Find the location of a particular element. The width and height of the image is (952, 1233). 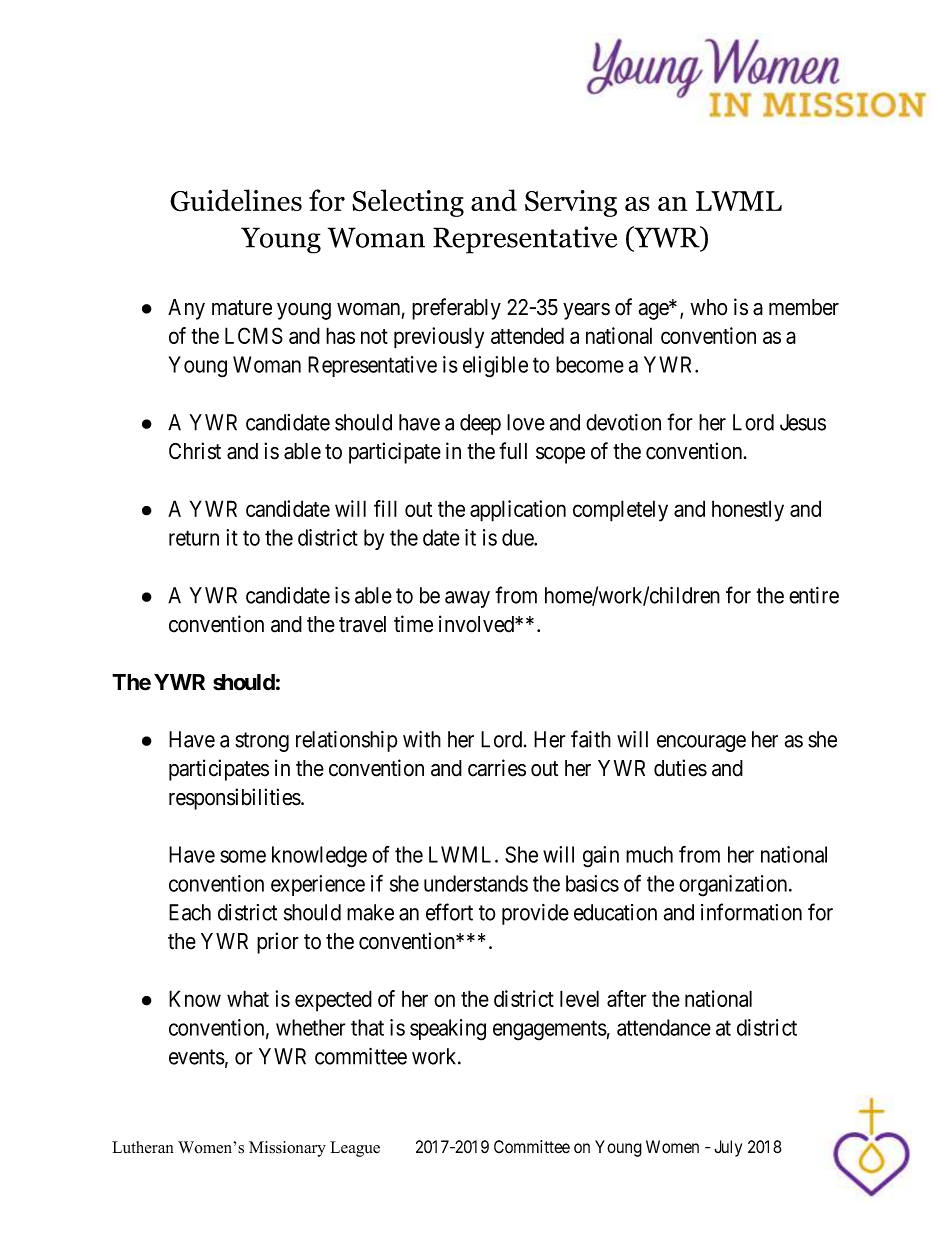

organization is located at coordinates (734, 886).
